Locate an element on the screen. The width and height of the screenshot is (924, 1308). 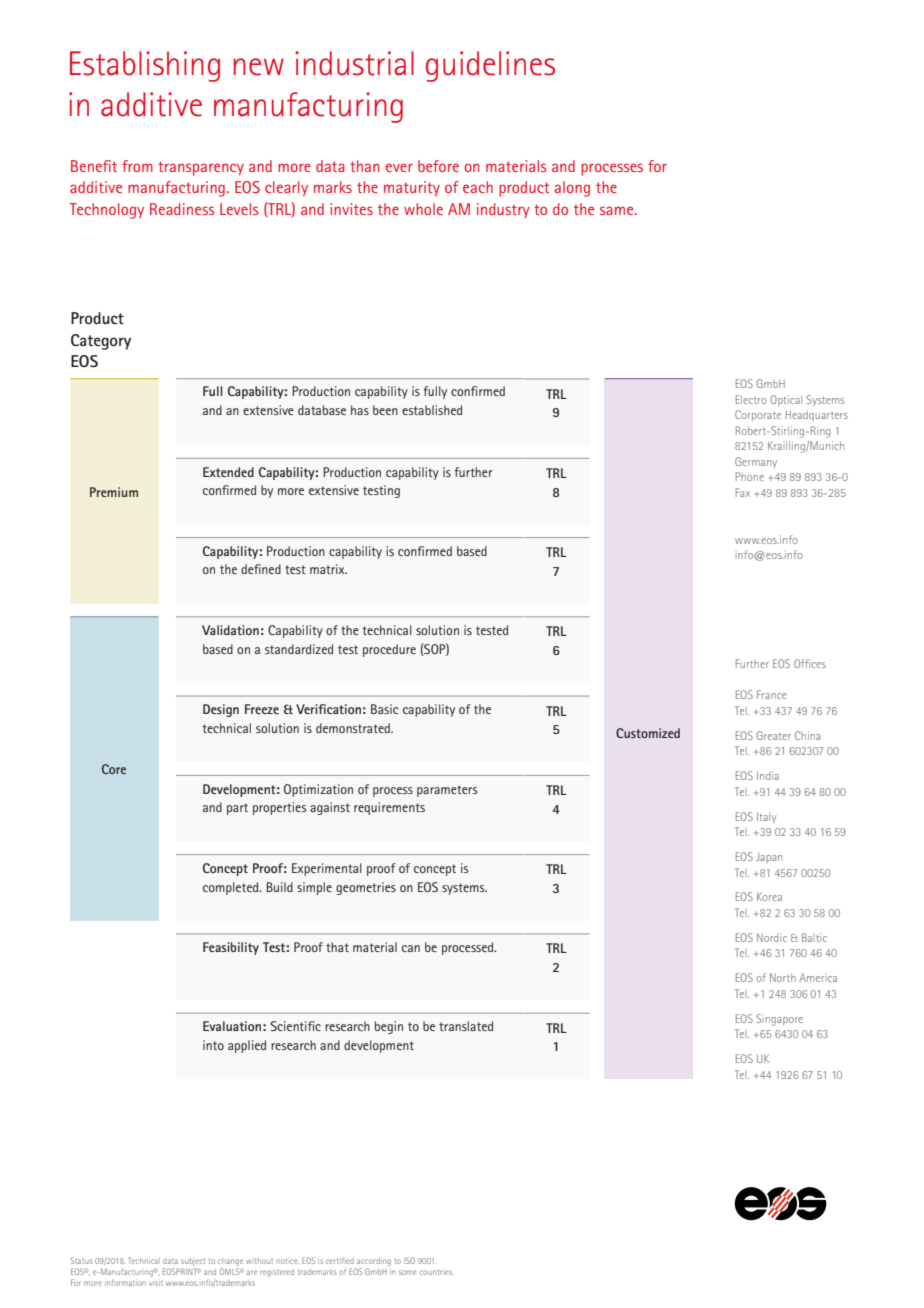
visit is located at coordinates (156, 1283).
